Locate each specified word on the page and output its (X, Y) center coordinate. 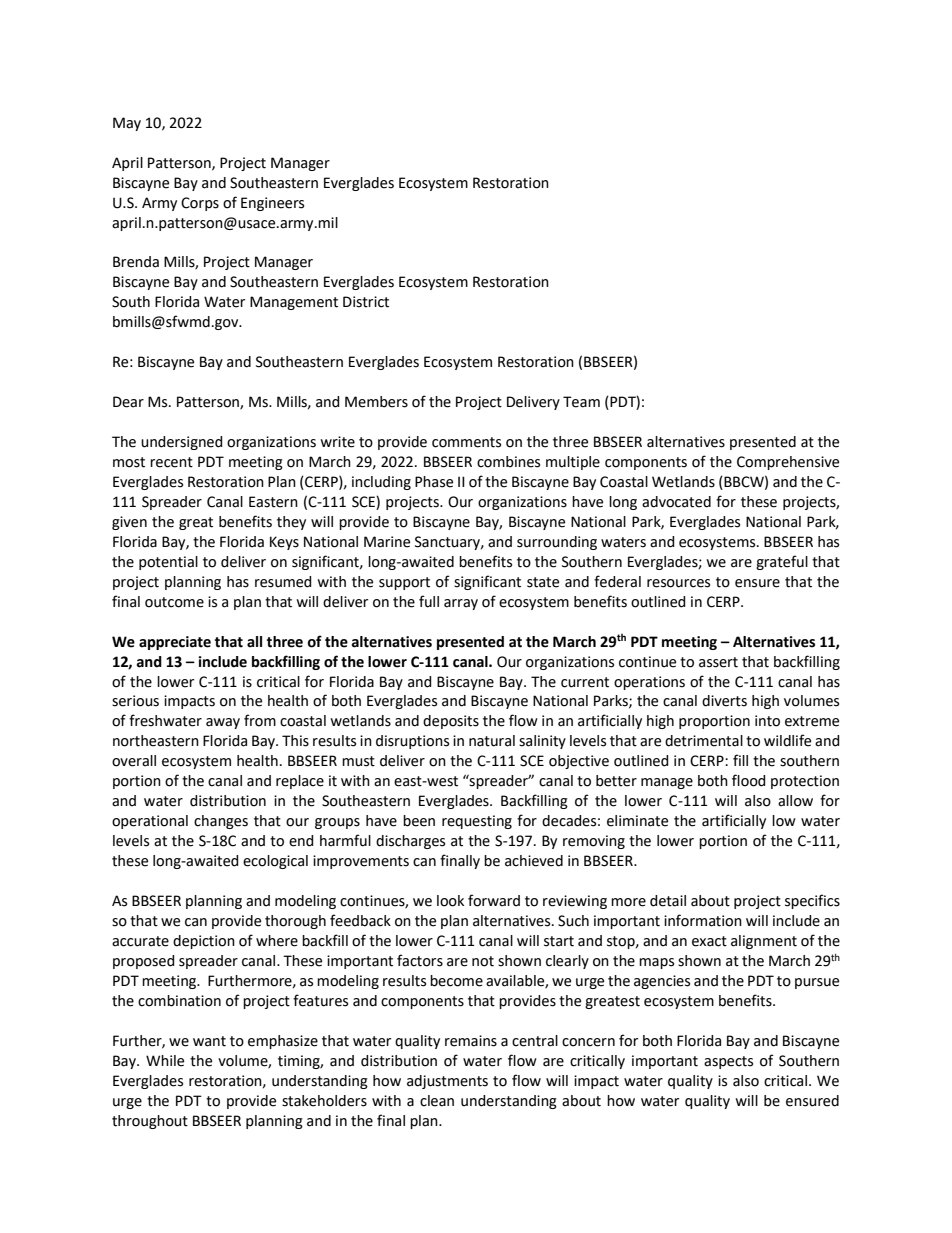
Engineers (272, 204)
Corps (200, 204)
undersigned (182, 443)
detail (668, 901)
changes (221, 822)
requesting (477, 822)
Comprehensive (788, 463)
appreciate (175, 643)
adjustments (447, 1082)
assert (718, 662)
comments (466, 442)
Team (581, 402)
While (165, 1061)
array (461, 604)
